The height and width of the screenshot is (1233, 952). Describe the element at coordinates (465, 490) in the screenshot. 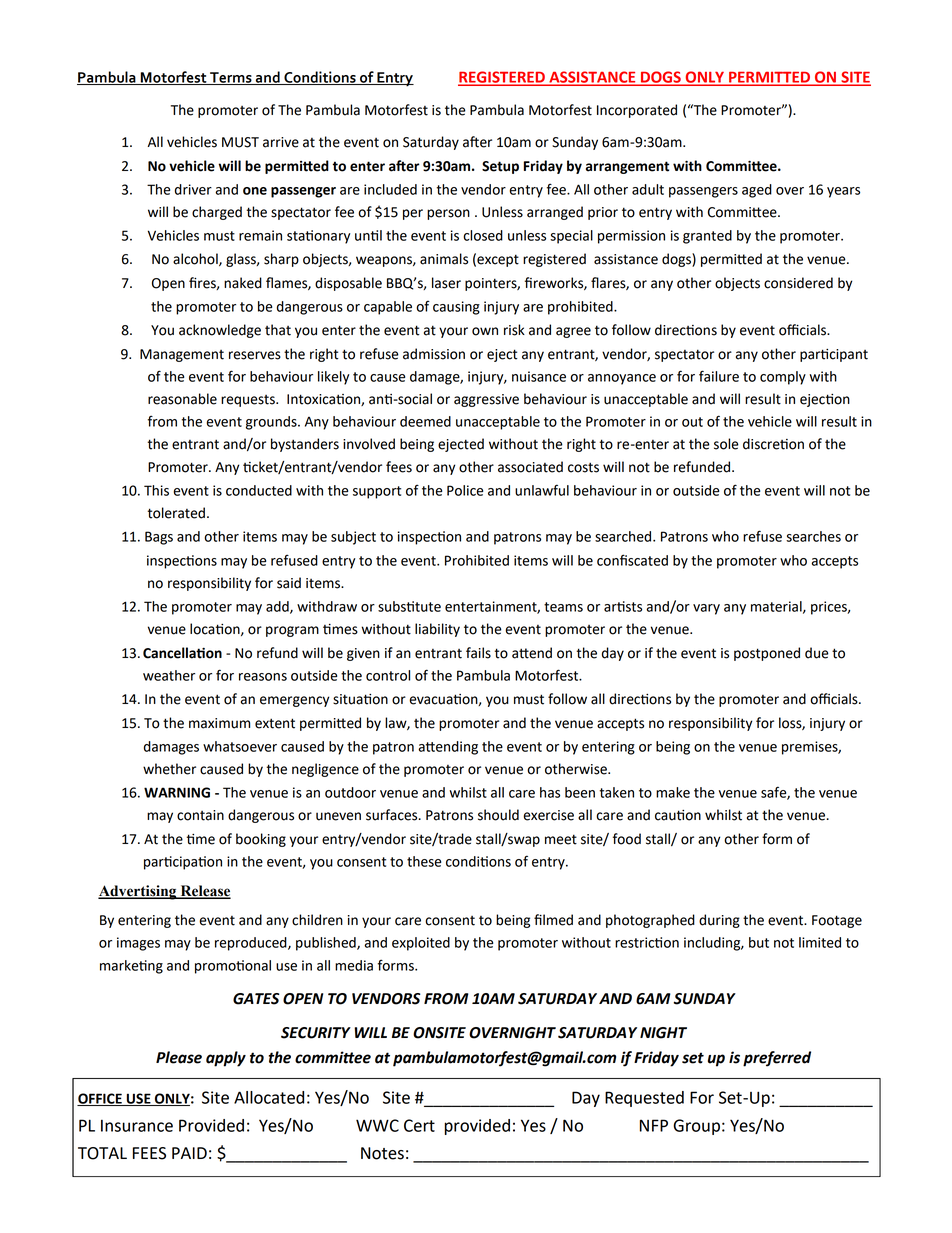

I see `Police` at that location.
